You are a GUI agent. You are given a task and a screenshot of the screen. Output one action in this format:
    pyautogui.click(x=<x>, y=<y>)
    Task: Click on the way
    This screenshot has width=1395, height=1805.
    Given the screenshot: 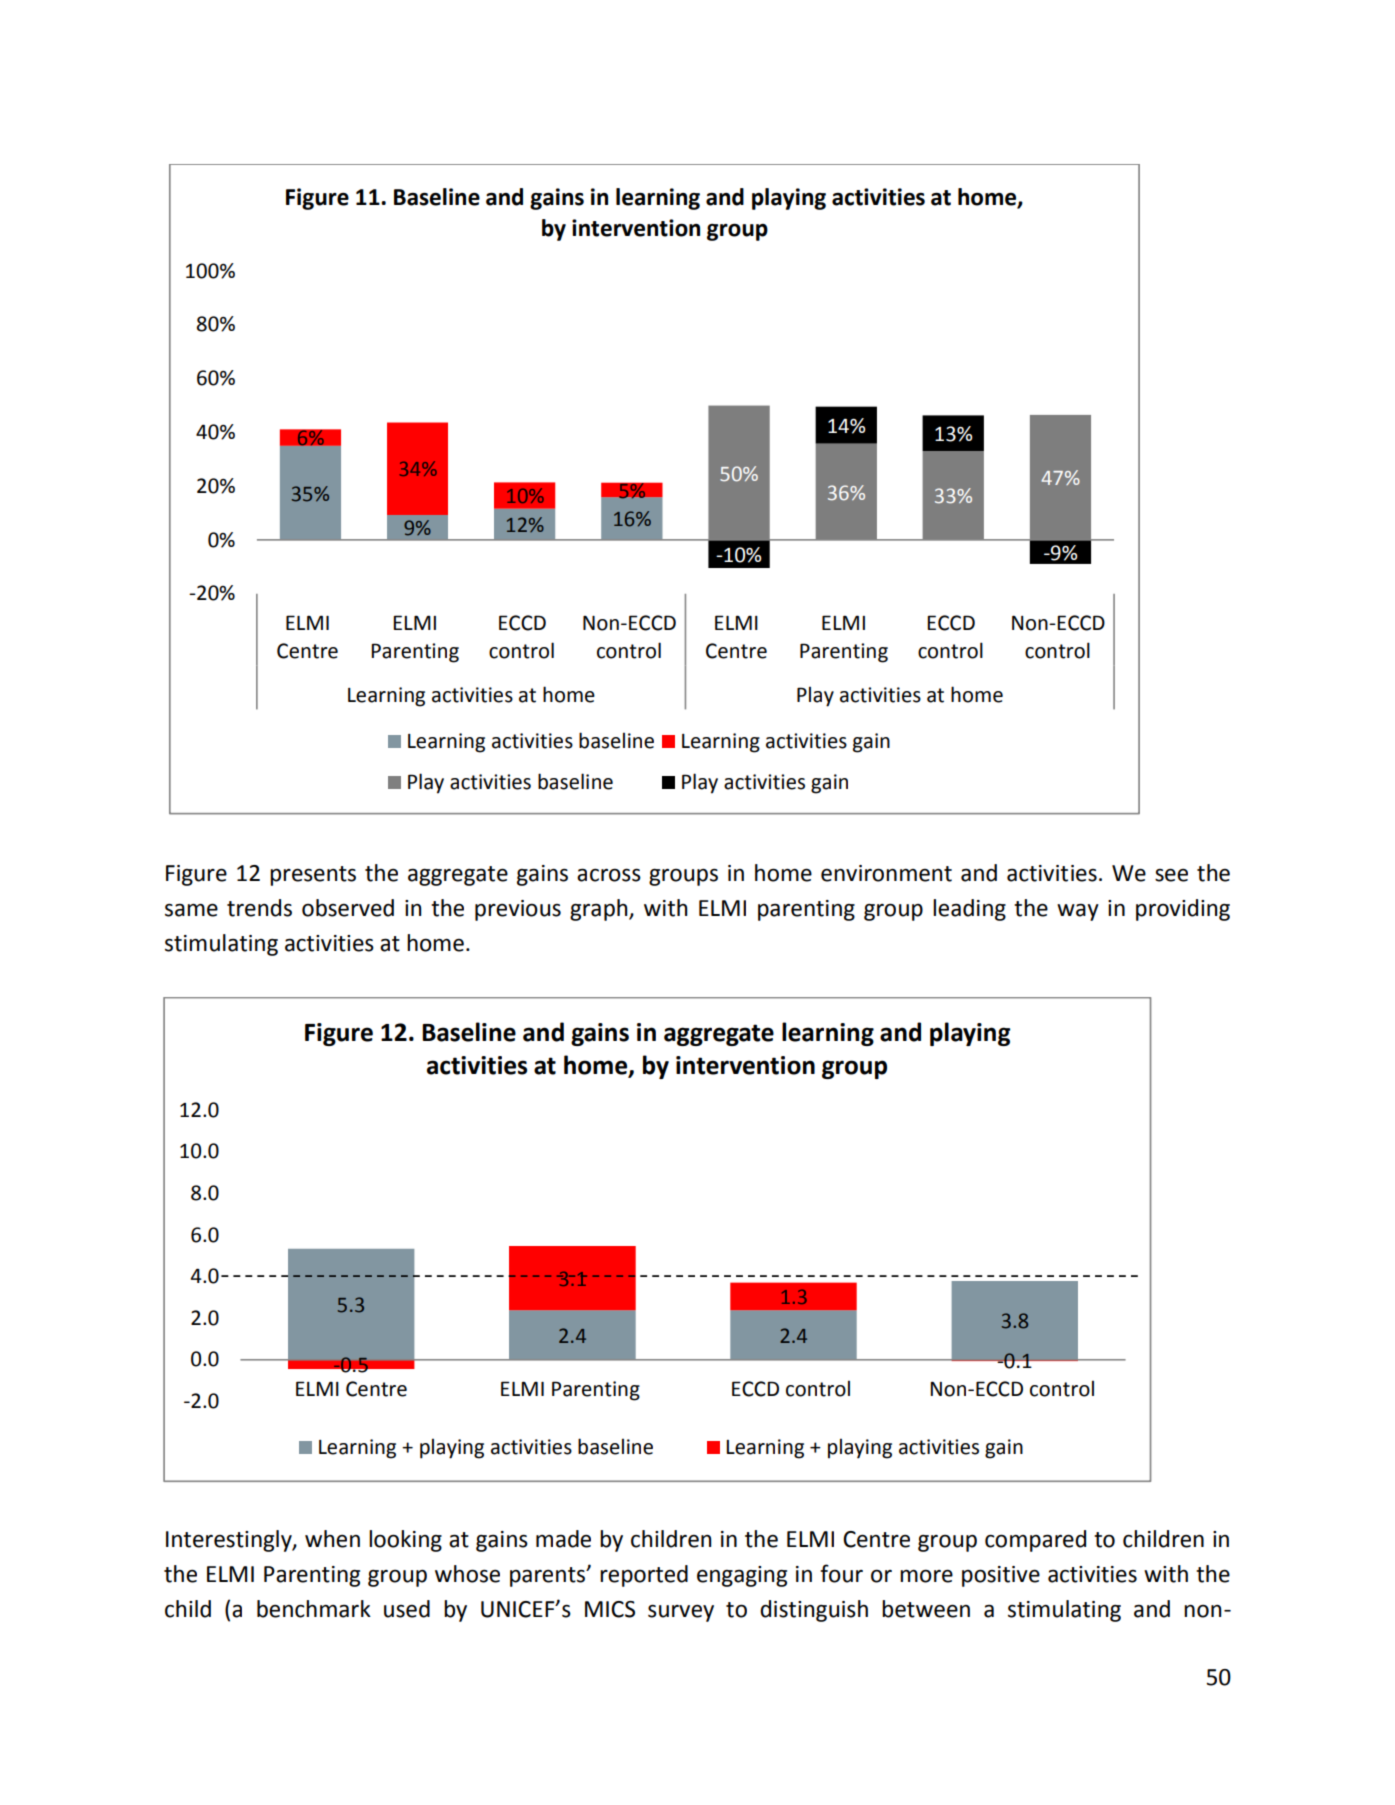 What is the action you would take?
    pyautogui.click(x=1078, y=912)
